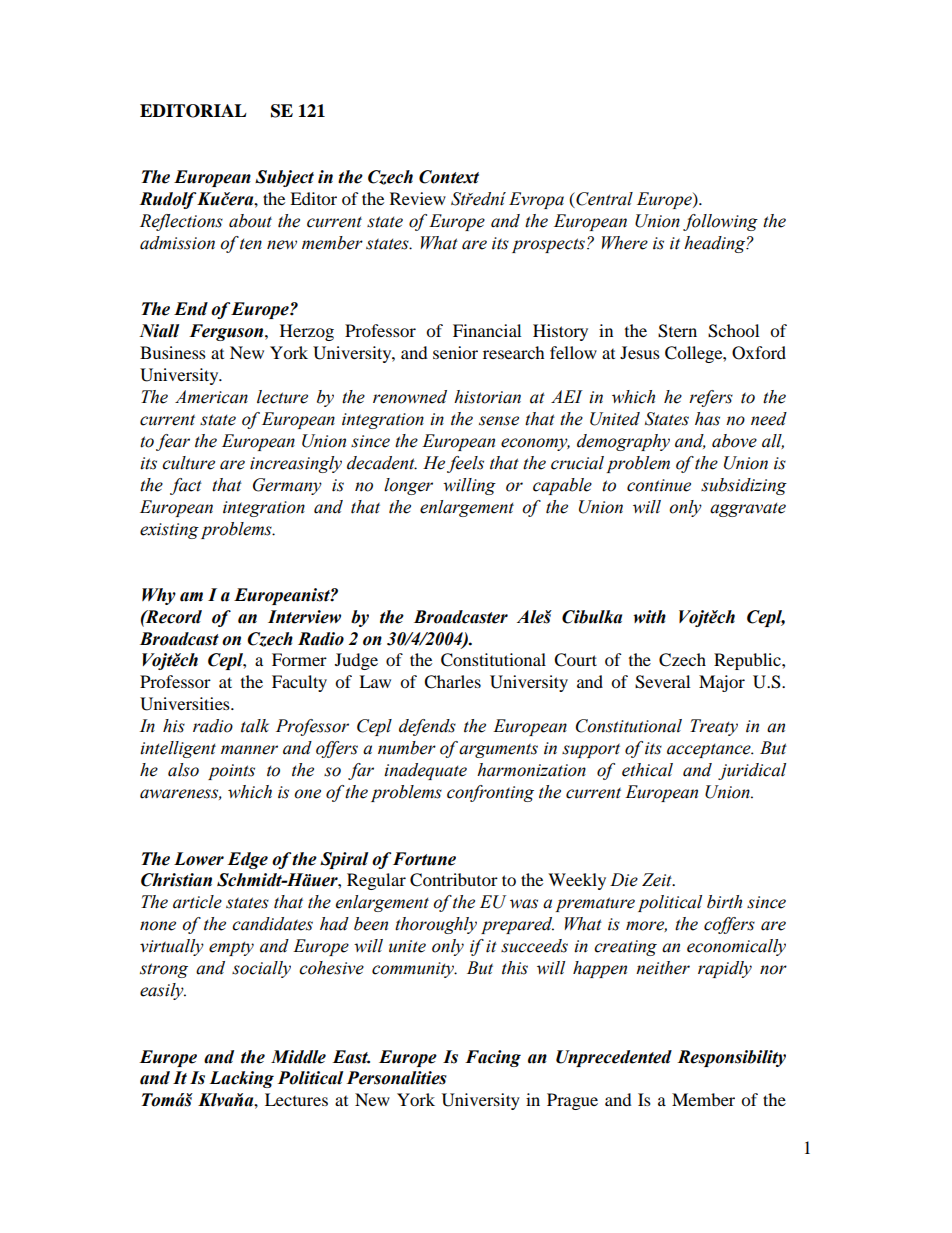  What do you see at coordinates (454, 880) in the document?
I see `Contributor` at bounding box center [454, 880].
